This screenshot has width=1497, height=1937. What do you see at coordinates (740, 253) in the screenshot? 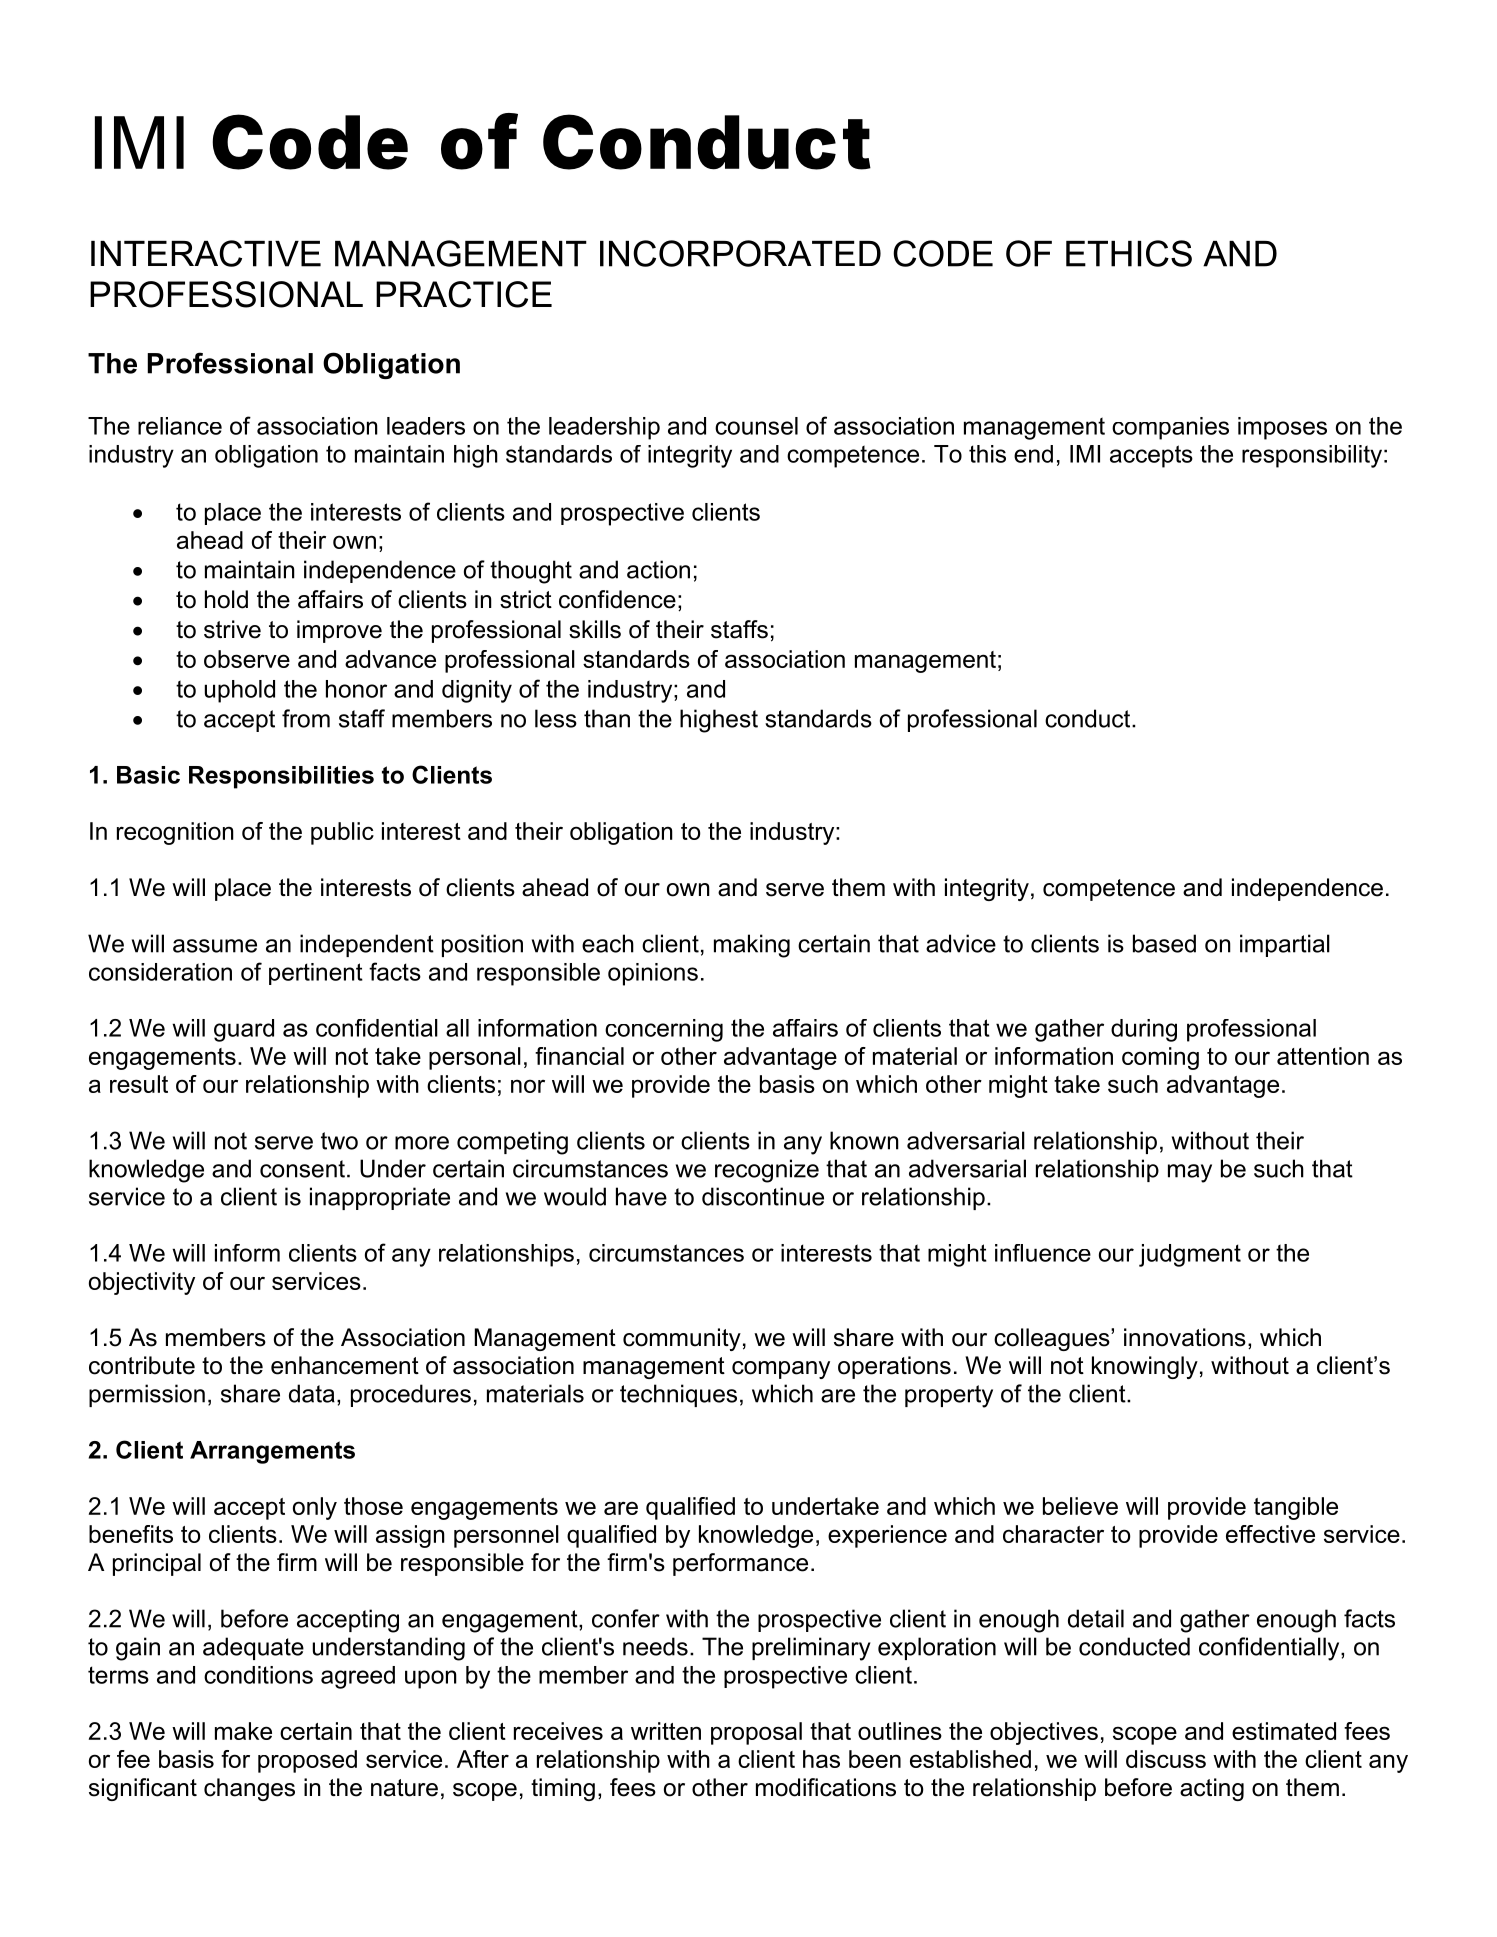
I see `INCORPORATED` at bounding box center [740, 253].
